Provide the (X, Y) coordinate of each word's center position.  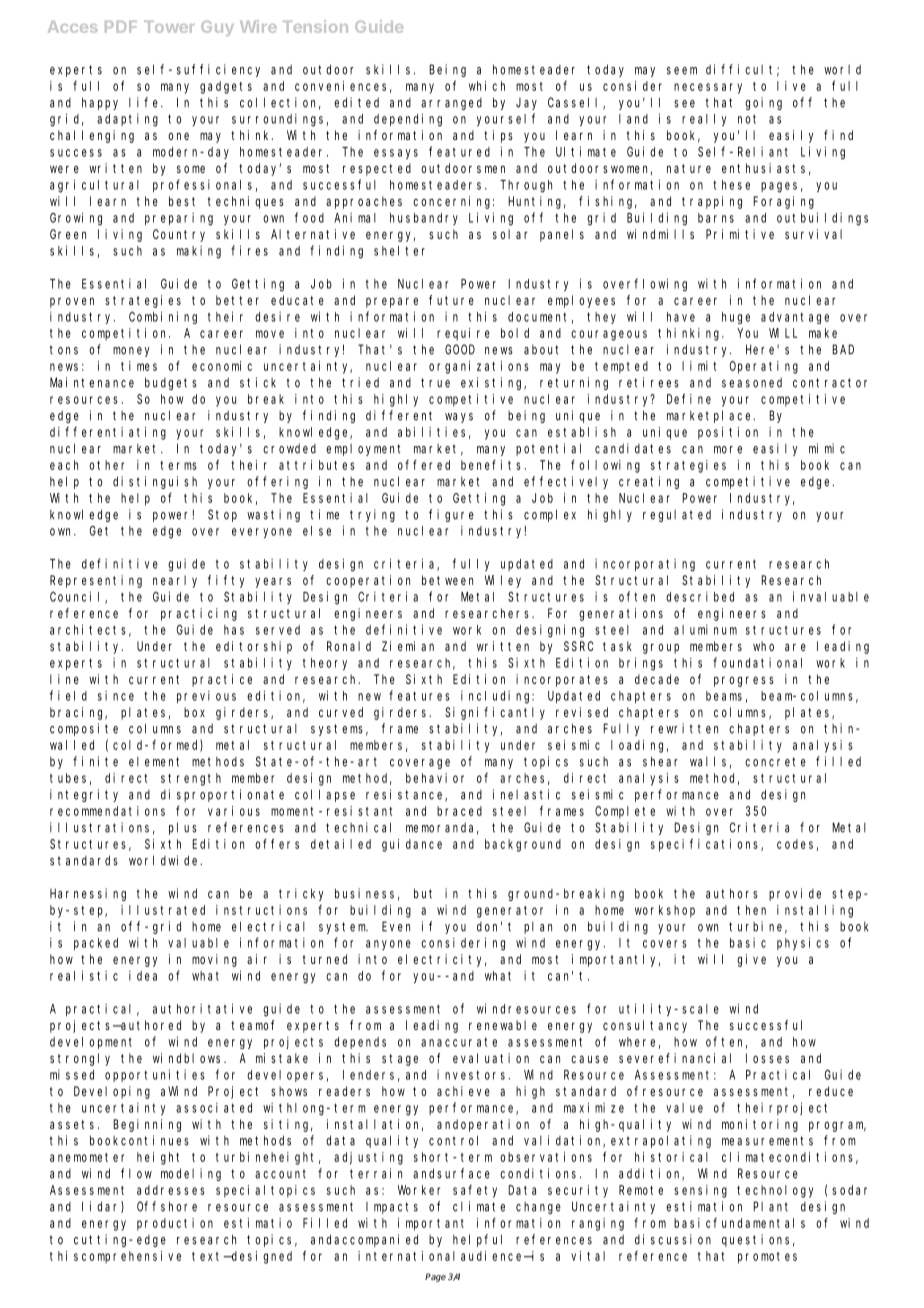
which (487, 86)
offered (424, 465)
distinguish (155, 482)
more (728, 450)
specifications (706, 845)
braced (459, 811)
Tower (169, 27)
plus (183, 828)
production (175, 1224)
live (791, 86)
